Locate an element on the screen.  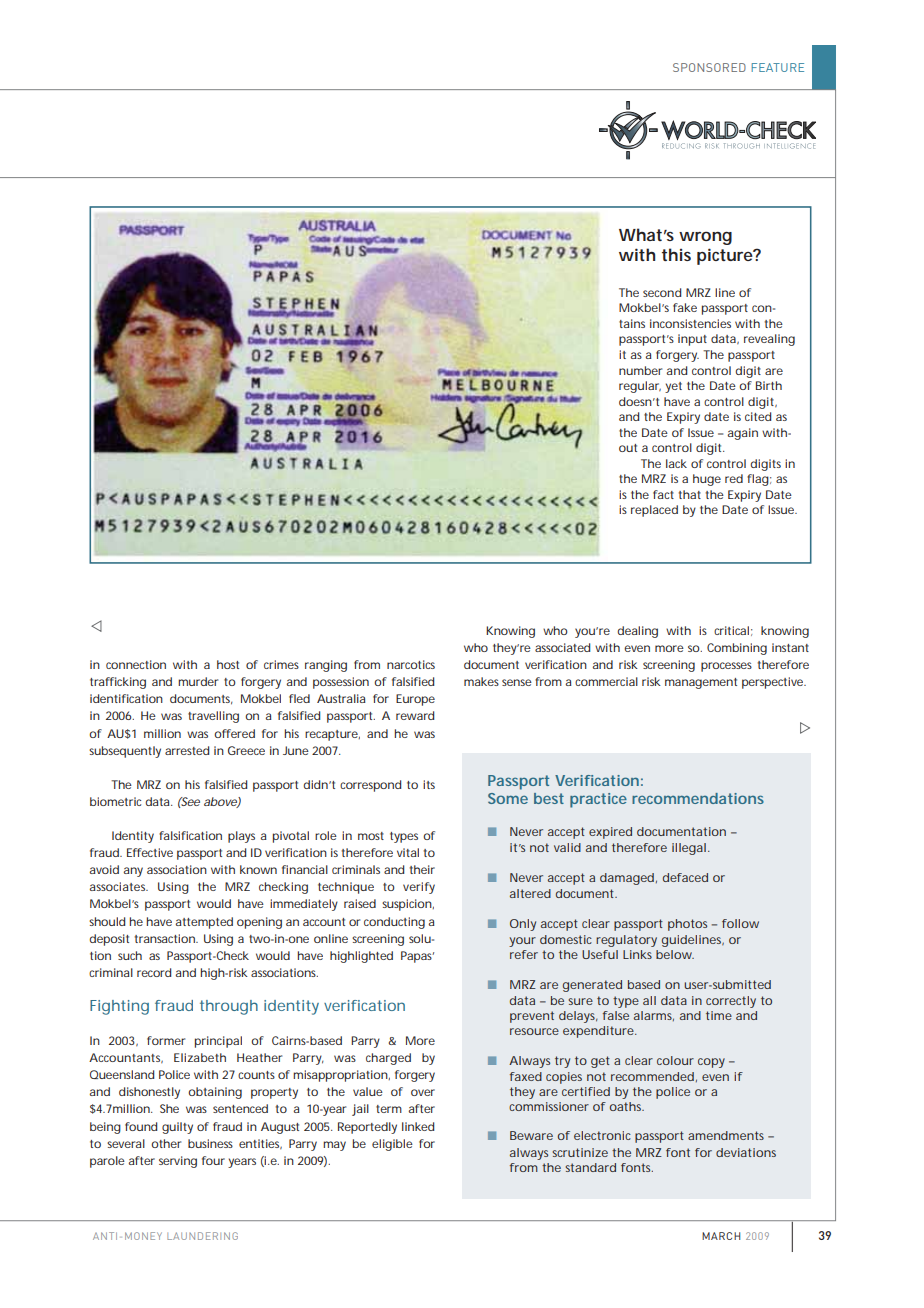
attempted is located at coordinates (204, 923).
